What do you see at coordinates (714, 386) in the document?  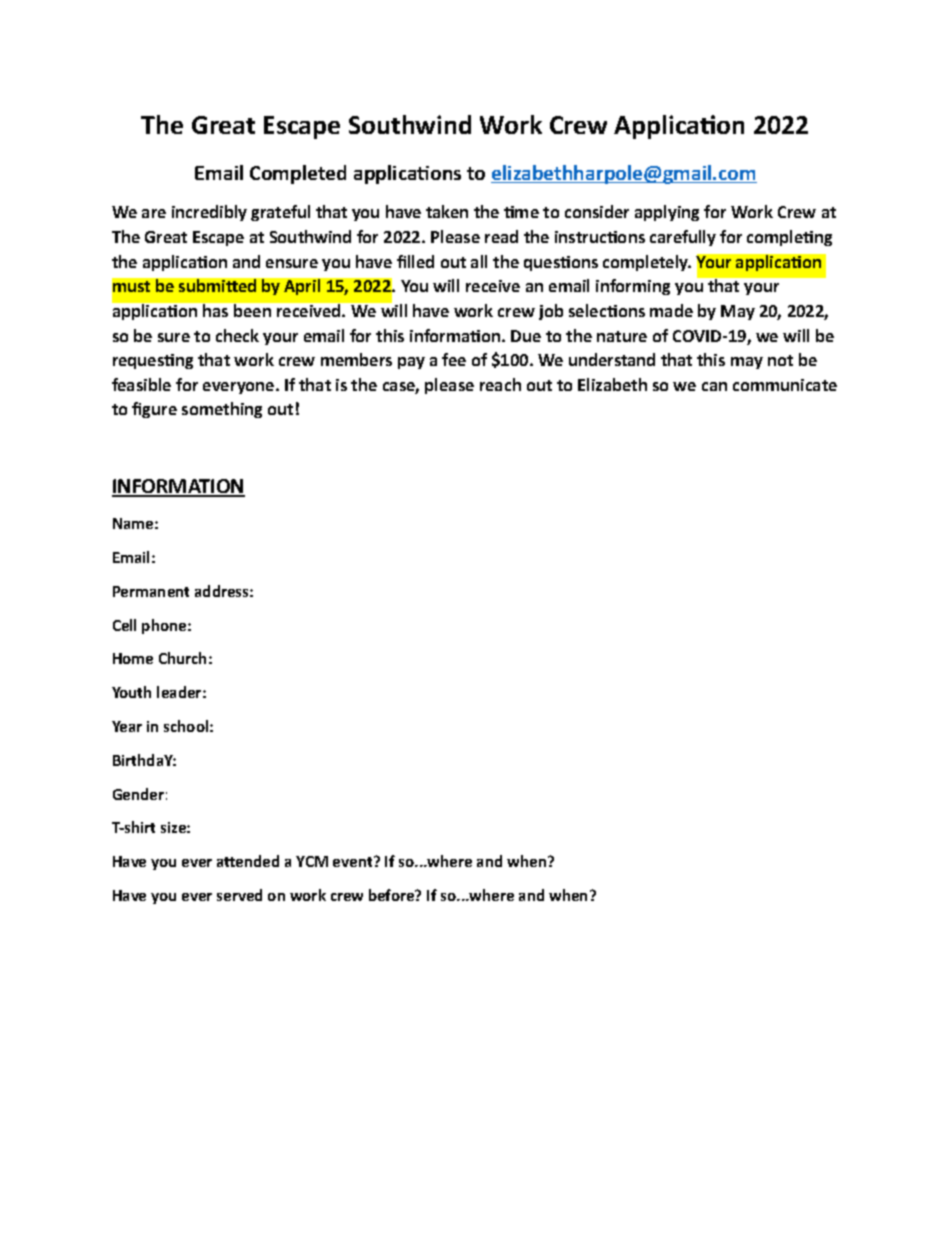 I see `can` at bounding box center [714, 386].
